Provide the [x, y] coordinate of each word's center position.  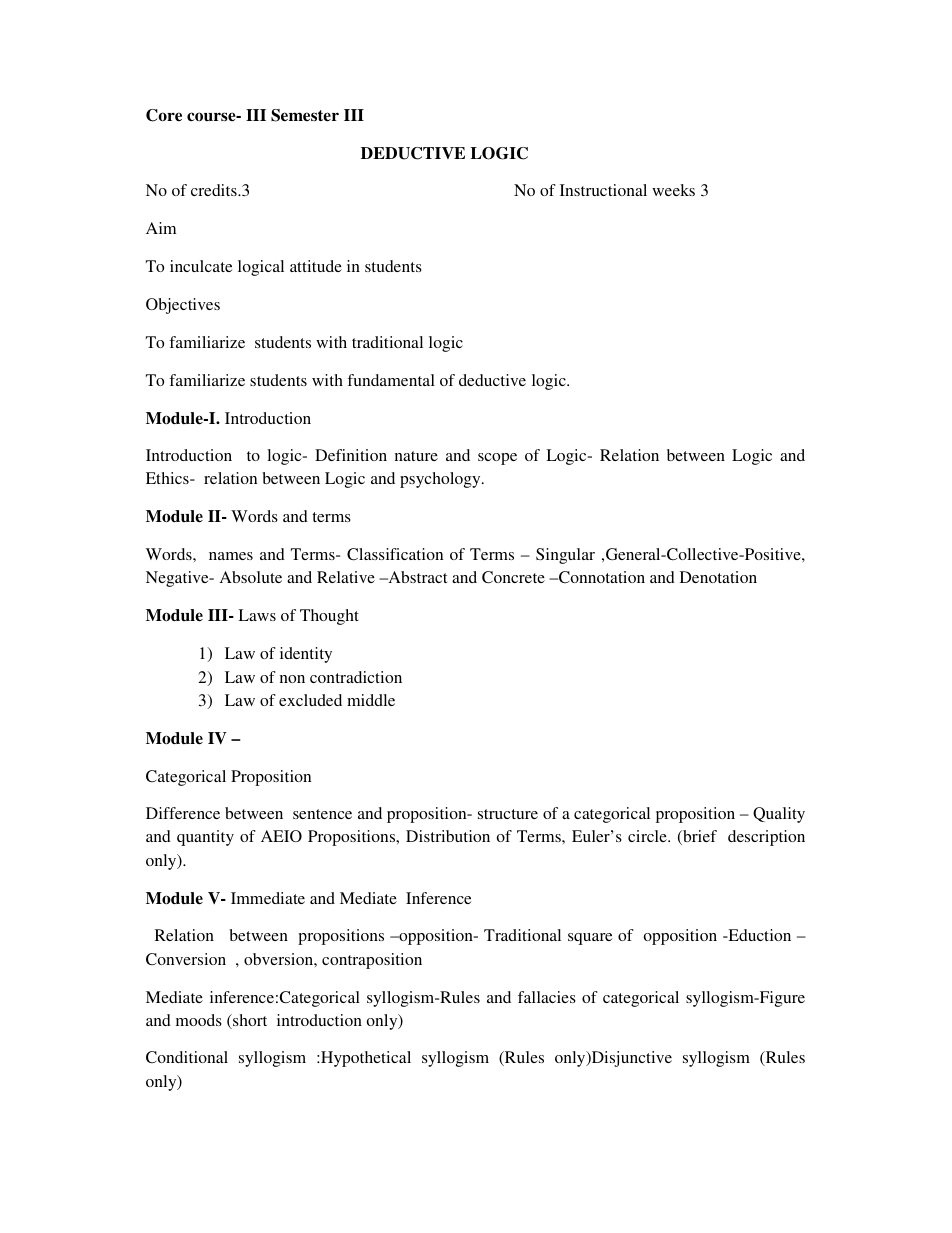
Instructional [603, 190]
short [249, 1021]
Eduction [758, 935]
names [231, 556]
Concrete [513, 577]
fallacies [547, 997]
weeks [673, 190]
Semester [305, 115]
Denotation [718, 577]
